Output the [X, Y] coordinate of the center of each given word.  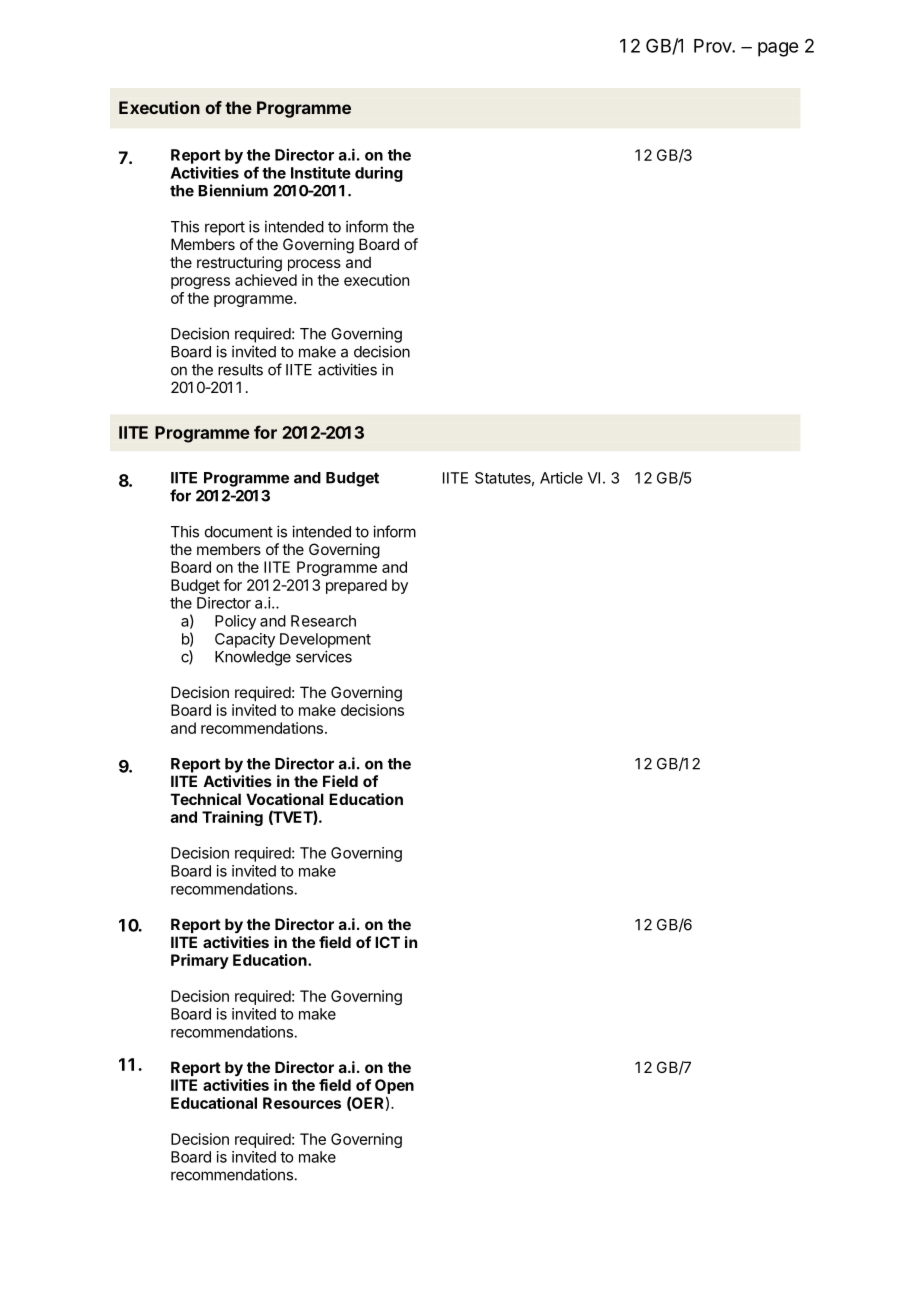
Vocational [285, 799]
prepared [356, 586]
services [324, 656]
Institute [321, 172]
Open [394, 1086]
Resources [302, 1103]
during [379, 174]
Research [323, 621]
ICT [387, 942]
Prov [713, 46]
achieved [266, 280]
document [239, 532]
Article [561, 478]
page [778, 49]
